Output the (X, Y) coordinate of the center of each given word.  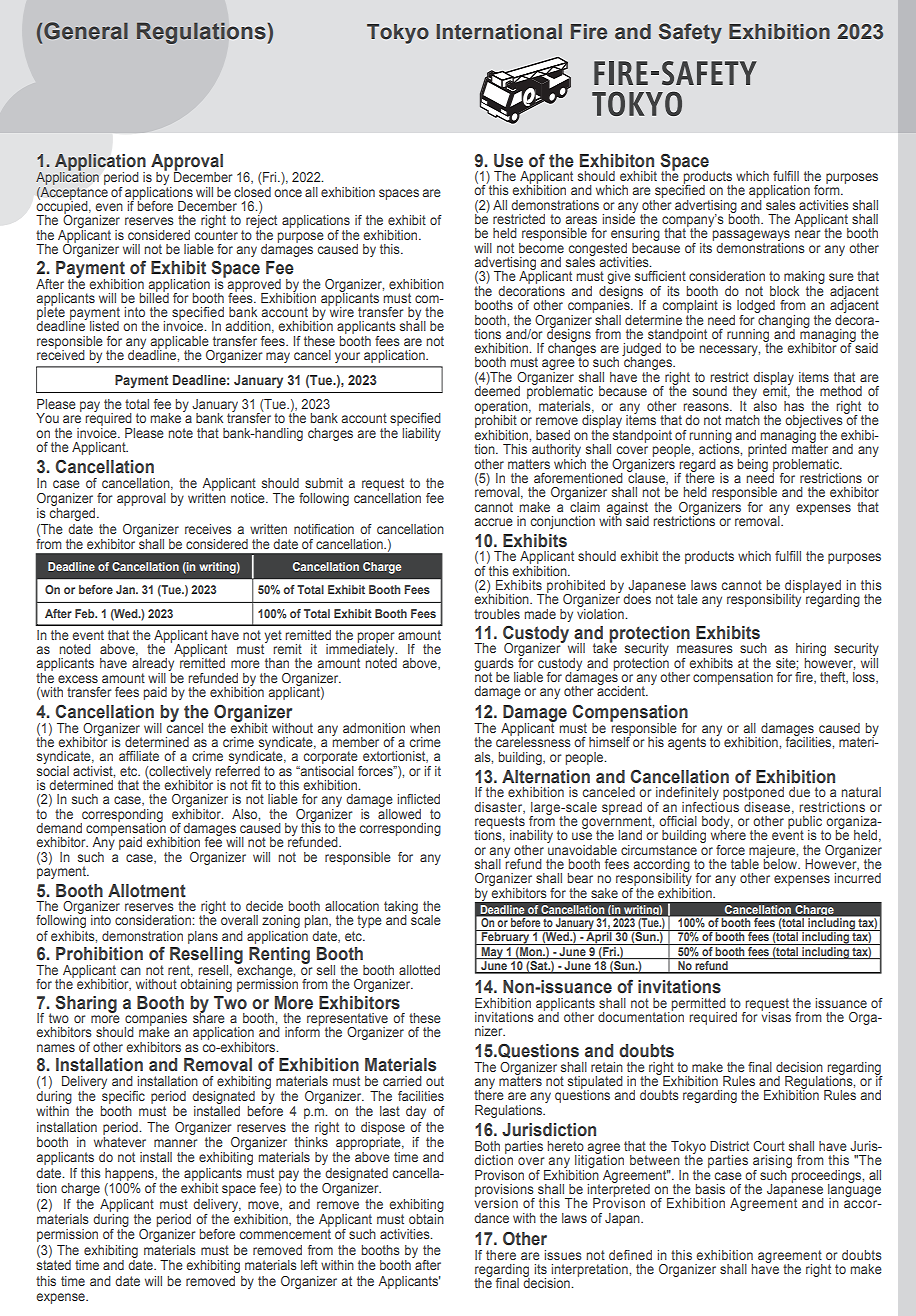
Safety (690, 33)
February (505, 937)
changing (783, 321)
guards (495, 665)
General (86, 31)
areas (581, 220)
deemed (497, 390)
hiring (811, 651)
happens (130, 1174)
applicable (181, 343)
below (782, 863)
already (153, 666)
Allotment (147, 891)
